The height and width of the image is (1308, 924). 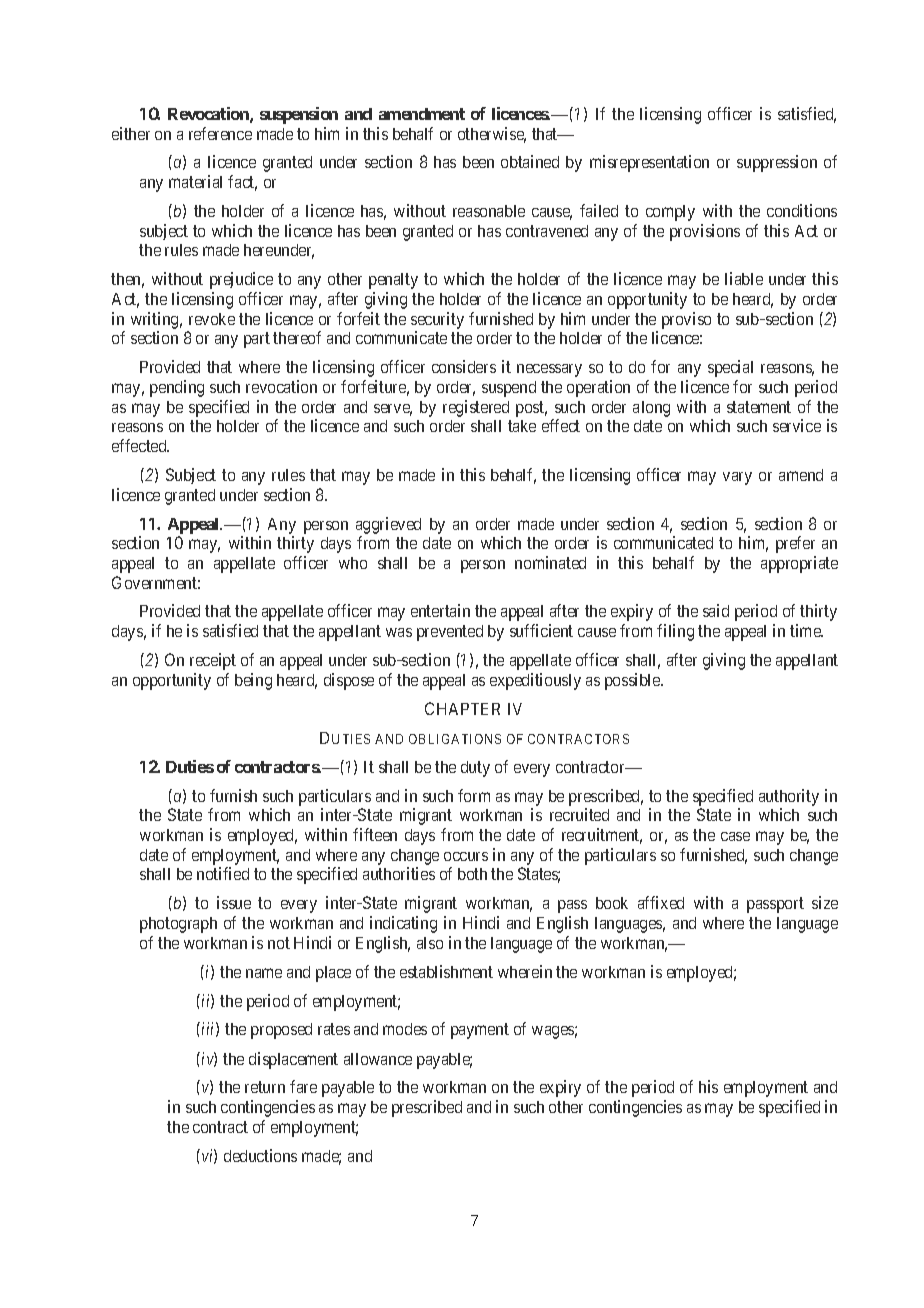 I want to click on special, so click(x=730, y=368).
